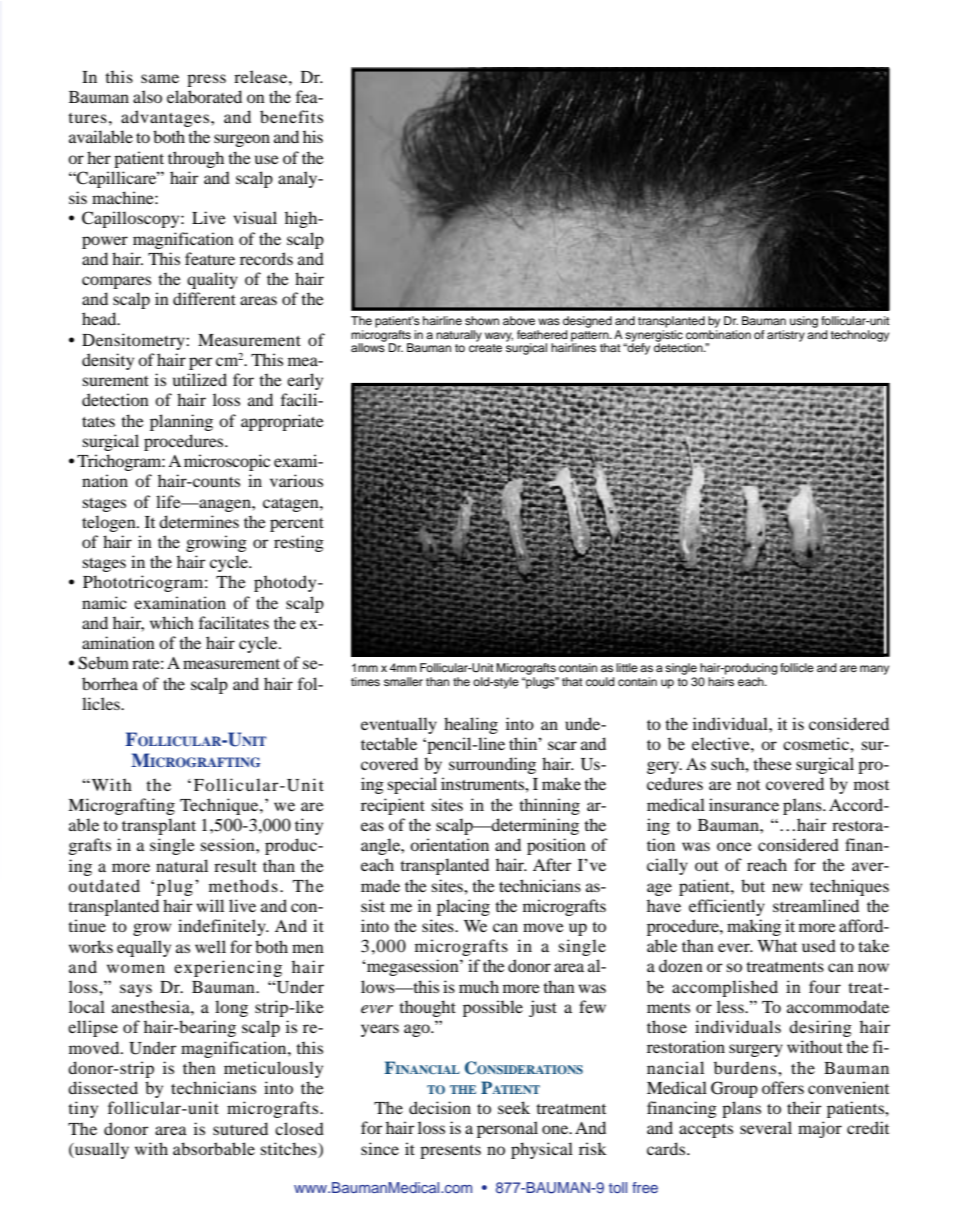  What do you see at coordinates (103, 663) in the screenshot?
I see `Sebum` at bounding box center [103, 663].
